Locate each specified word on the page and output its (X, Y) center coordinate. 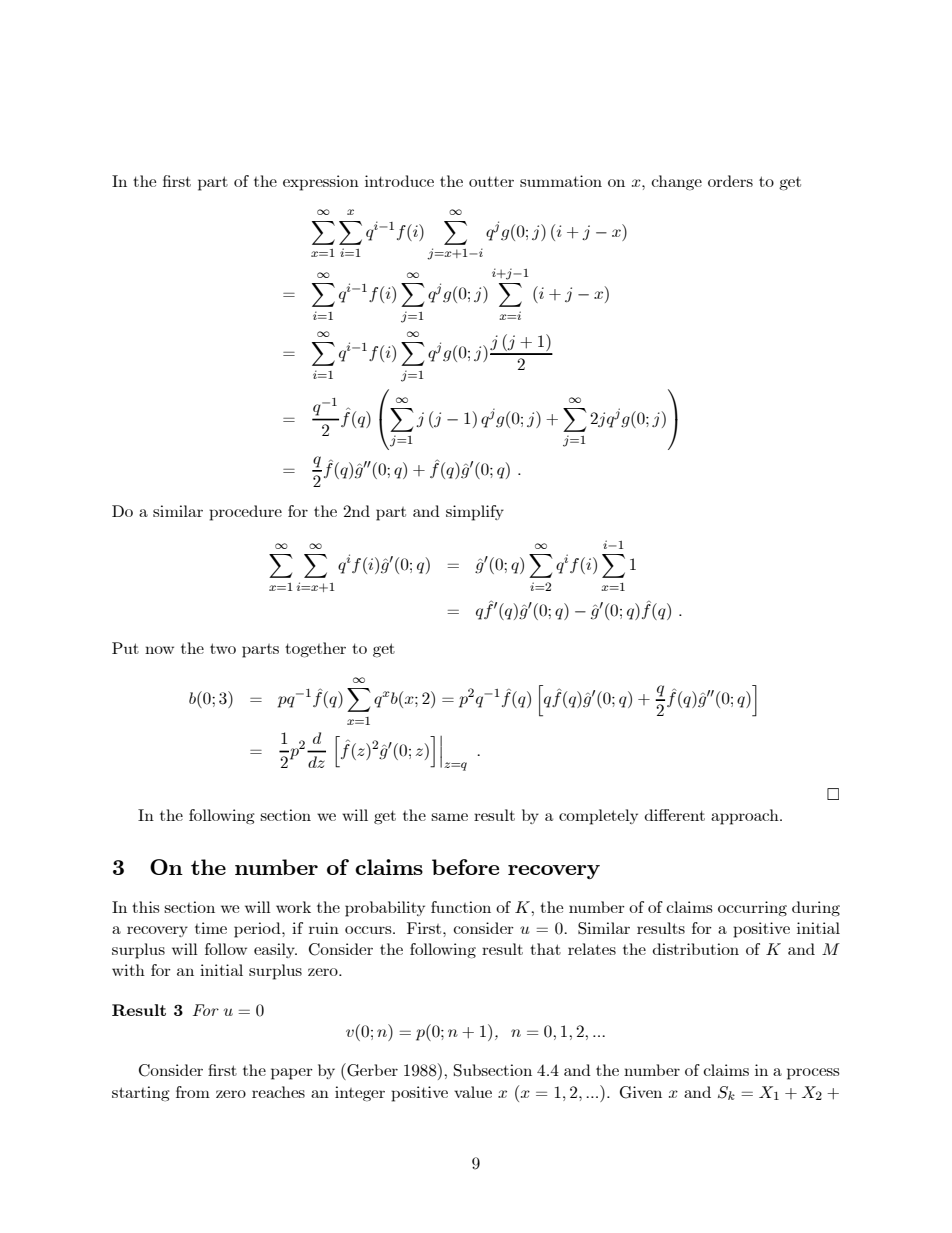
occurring (752, 909)
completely (598, 817)
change (676, 183)
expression (321, 183)
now (159, 650)
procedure (245, 513)
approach (746, 817)
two (223, 648)
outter (491, 181)
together (315, 650)
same (449, 817)
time (211, 928)
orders (730, 181)
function (461, 907)
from (193, 1092)
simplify (475, 513)
